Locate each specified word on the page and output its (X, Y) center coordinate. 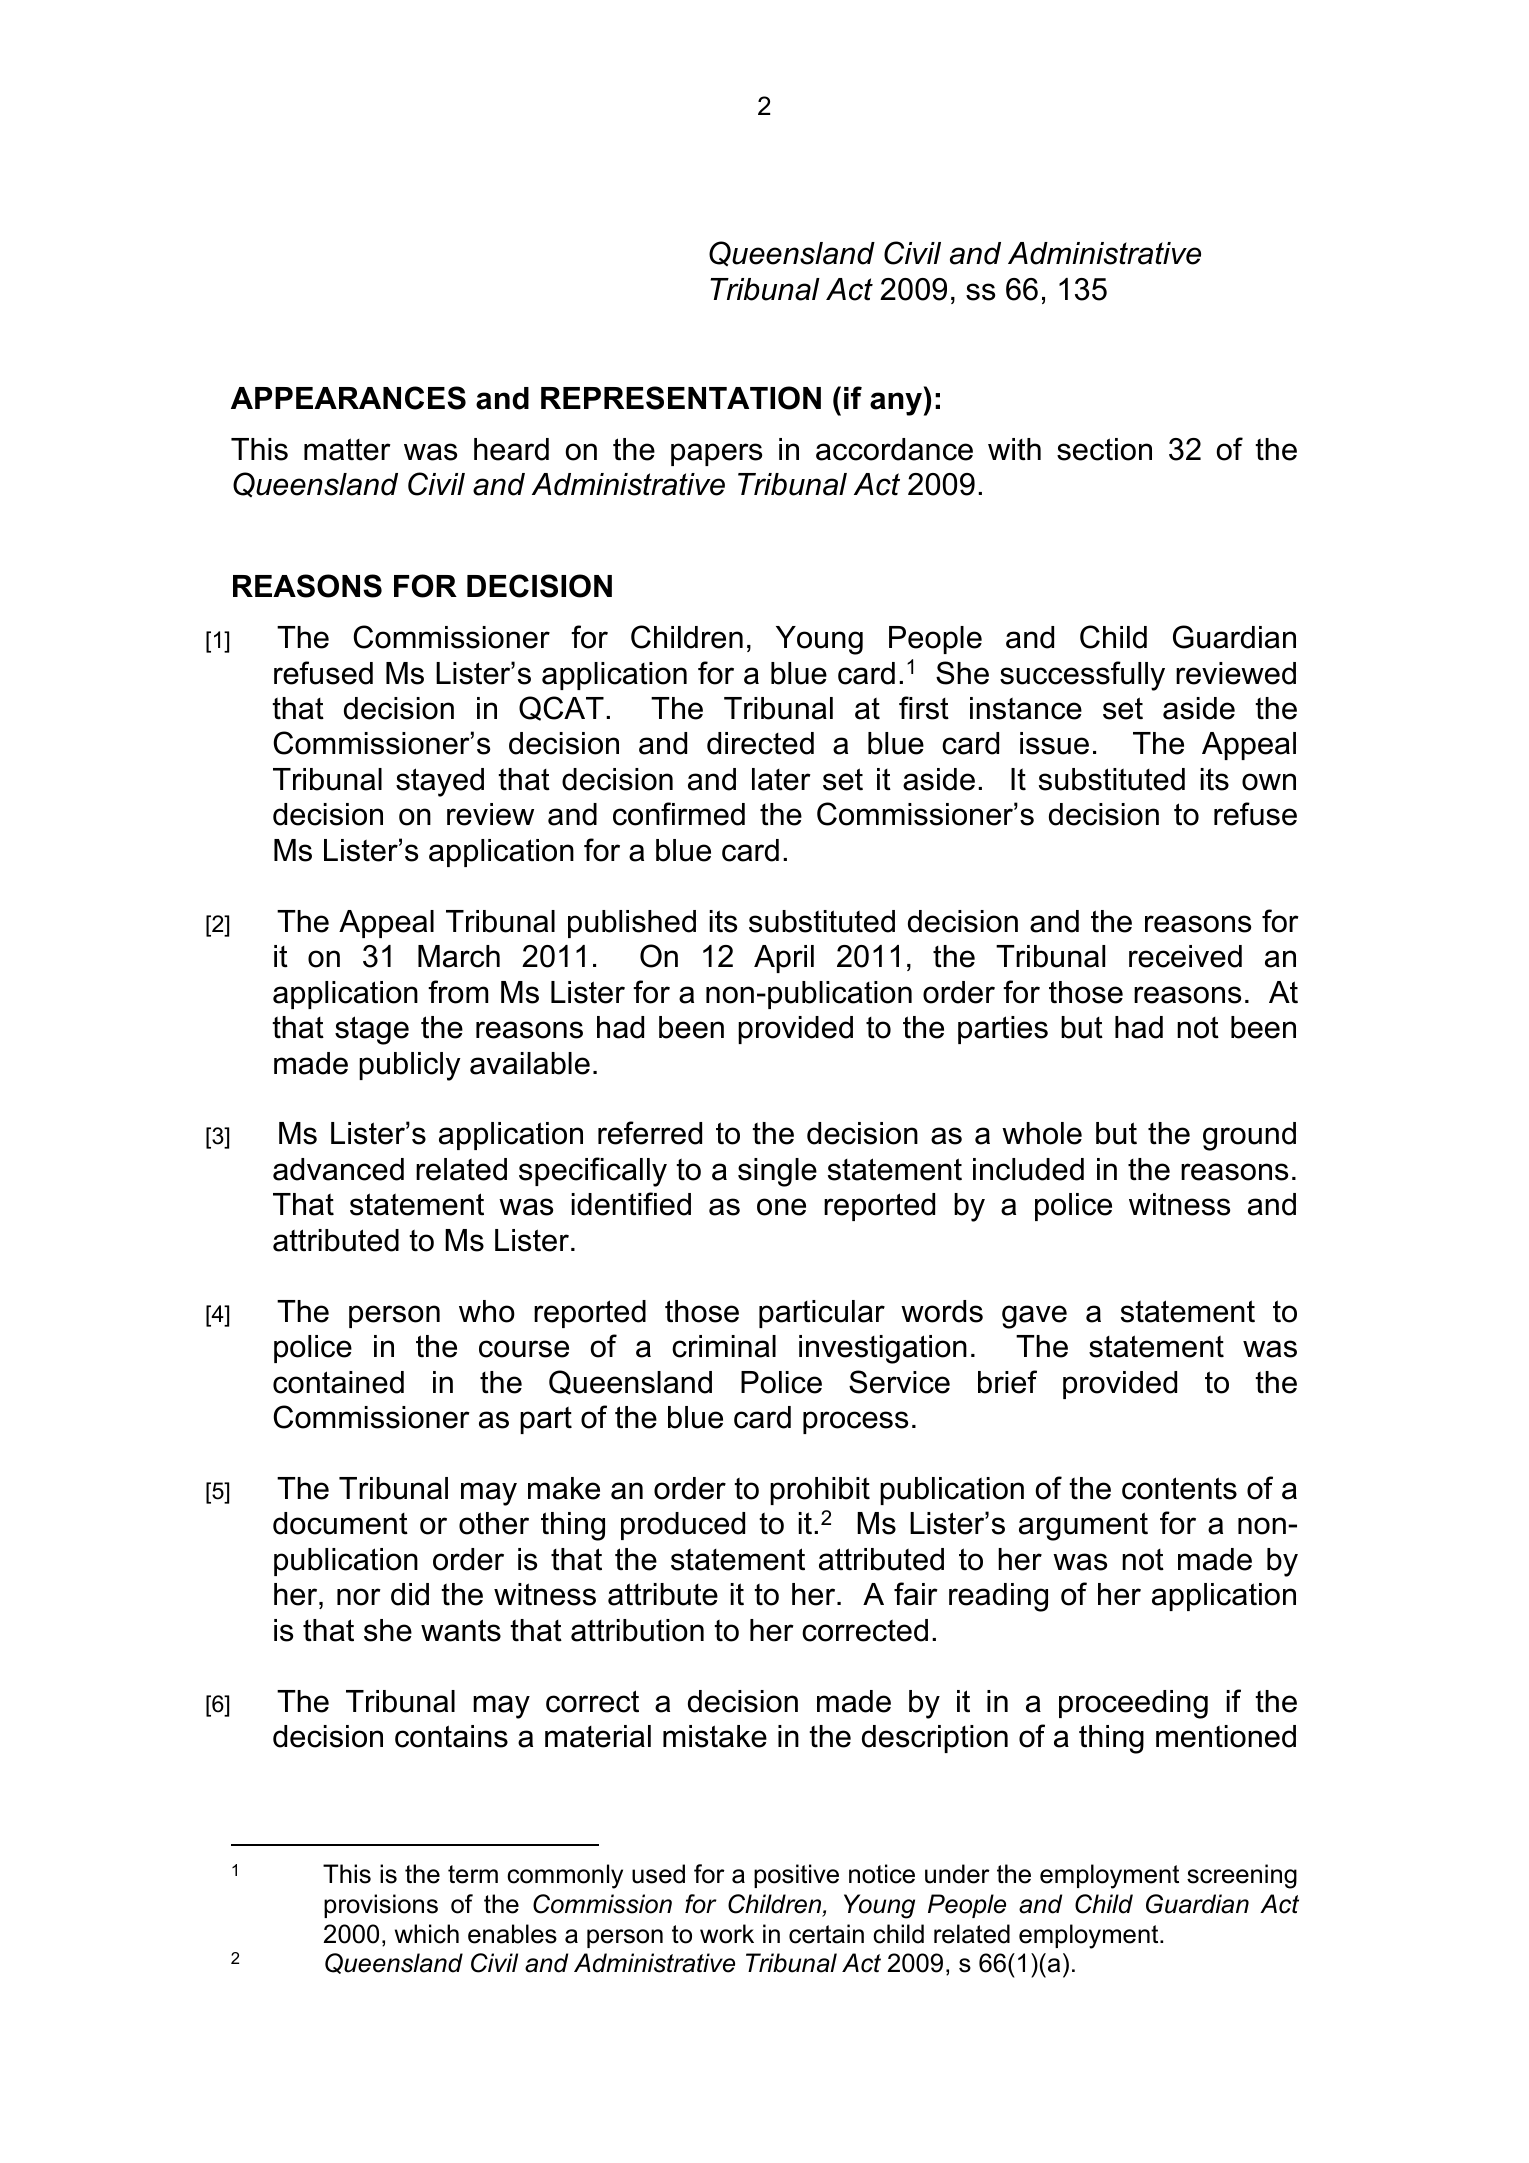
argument (1083, 1526)
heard (511, 449)
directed (760, 743)
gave (1034, 1317)
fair (916, 1594)
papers (716, 454)
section (1104, 449)
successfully (1082, 676)
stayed (440, 782)
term (473, 1874)
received (1185, 956)
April (784, 959)
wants (461, 1630)
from (458, 992)
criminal (724, 1346)
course (524, 1349)
